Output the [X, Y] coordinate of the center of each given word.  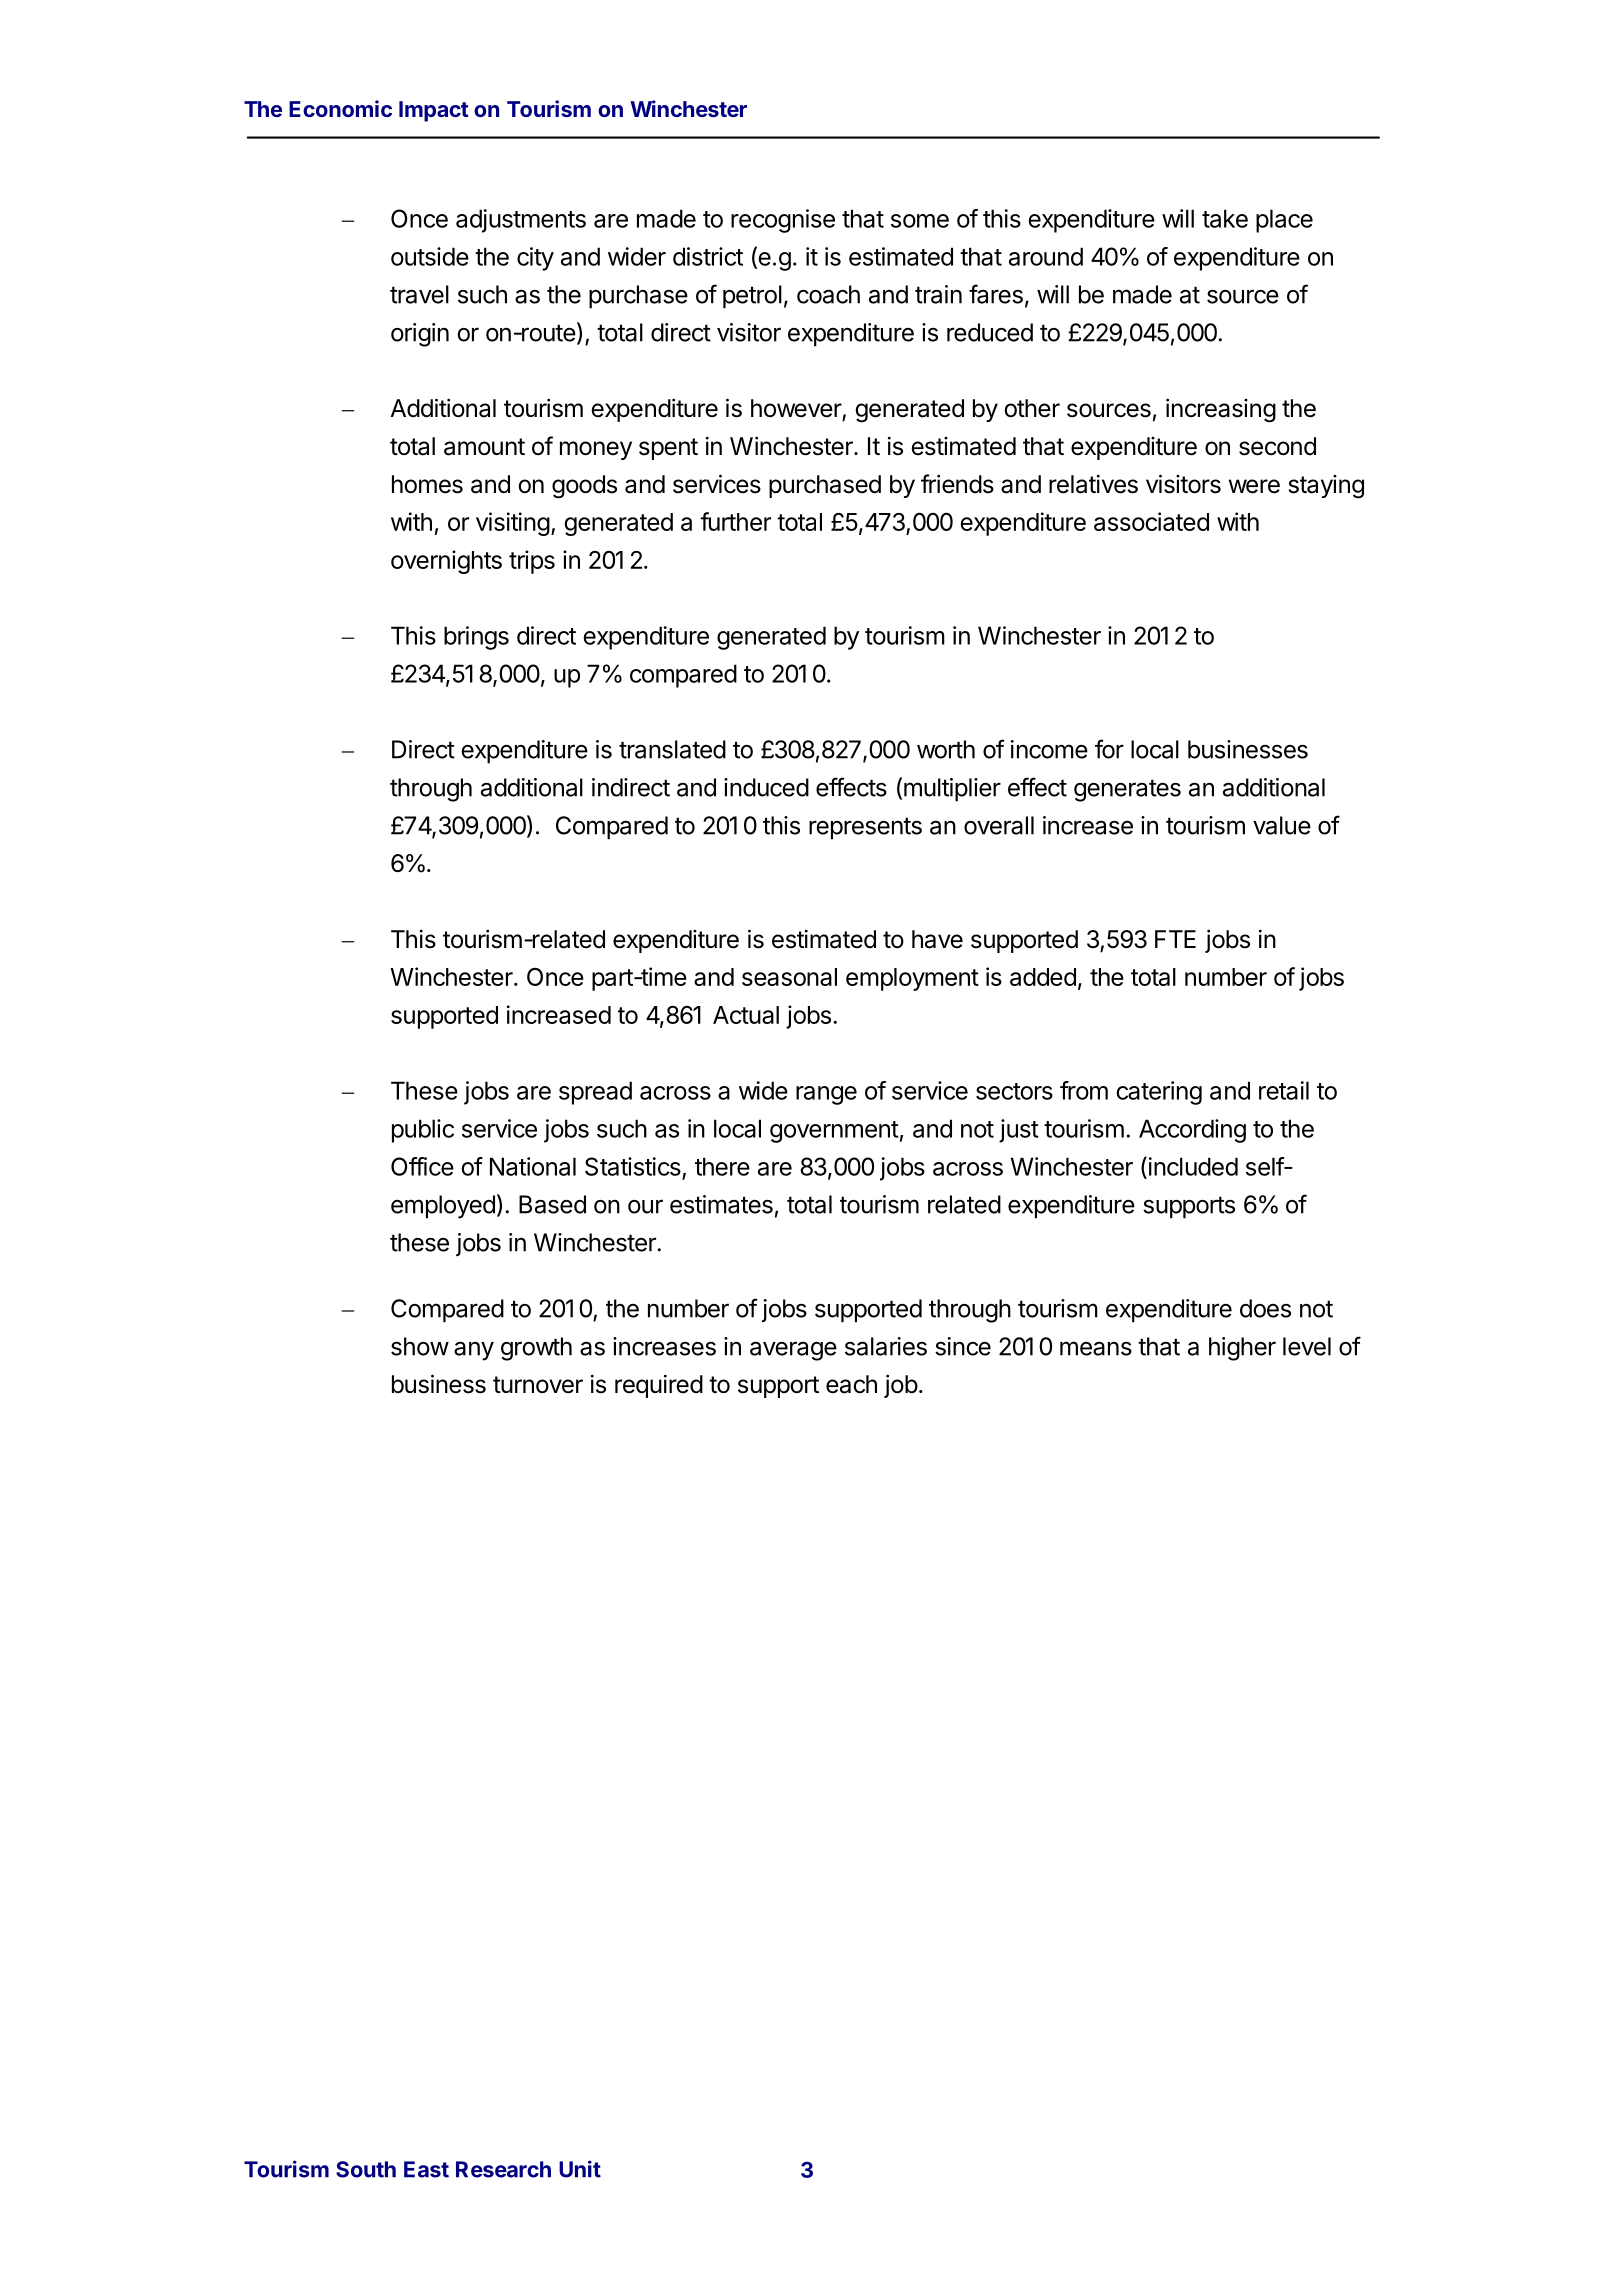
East [426, 2169]
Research [503, 2169]
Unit [580, 2169]
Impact [434, 111]
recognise [783, 221]
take [1225, 218]
